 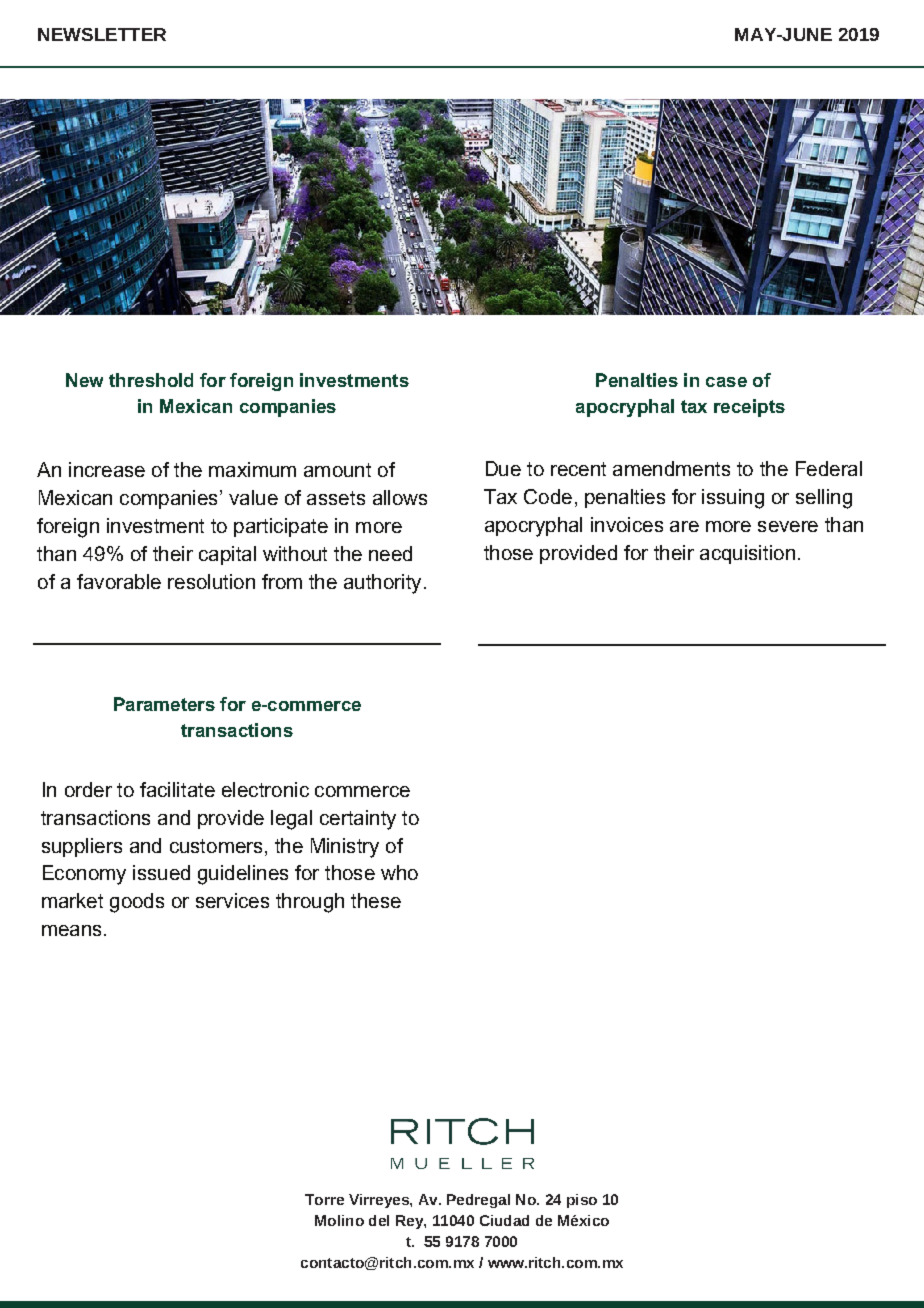 What do you see at coordinates (107, 469) in the image?
I see `increase` at bounding box center [107, 469].
